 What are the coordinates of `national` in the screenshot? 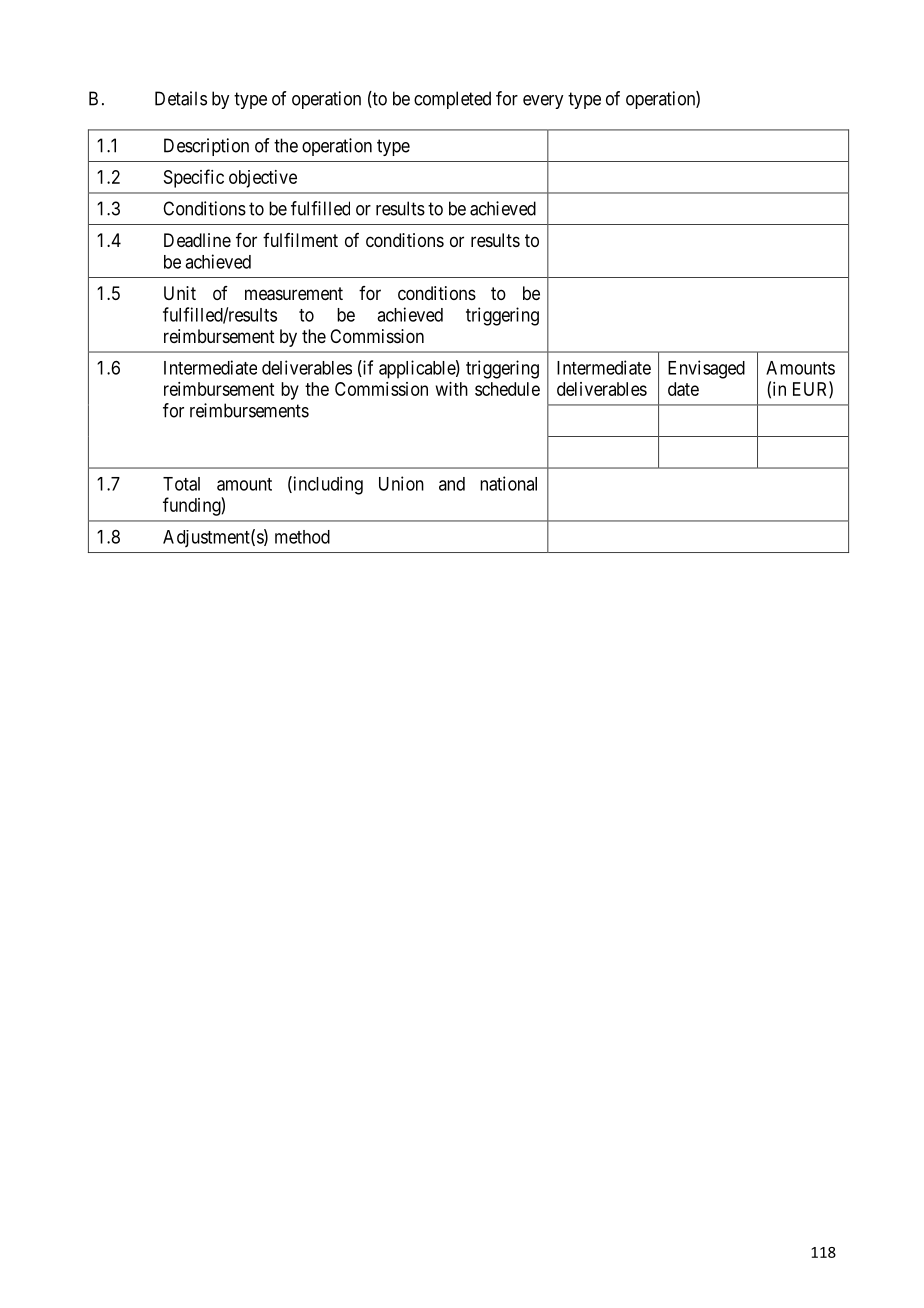 It's located at (508, 483).
